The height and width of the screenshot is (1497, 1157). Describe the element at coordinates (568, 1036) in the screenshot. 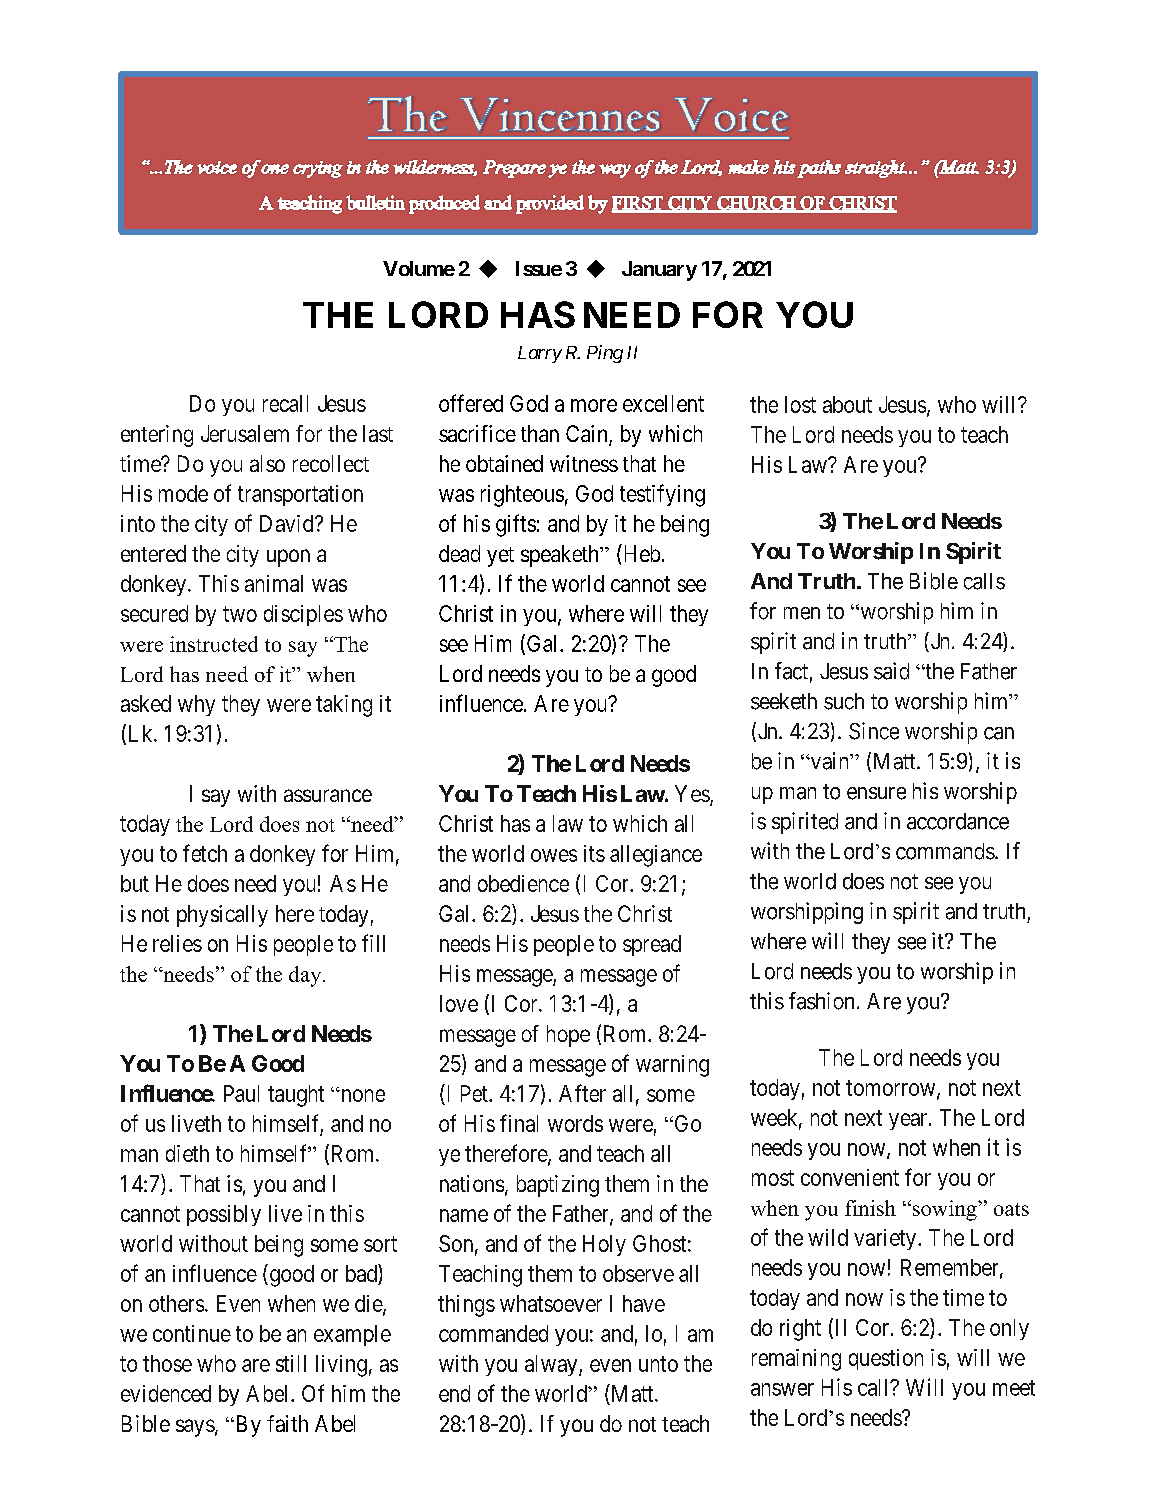

I see `hope` at that location.
